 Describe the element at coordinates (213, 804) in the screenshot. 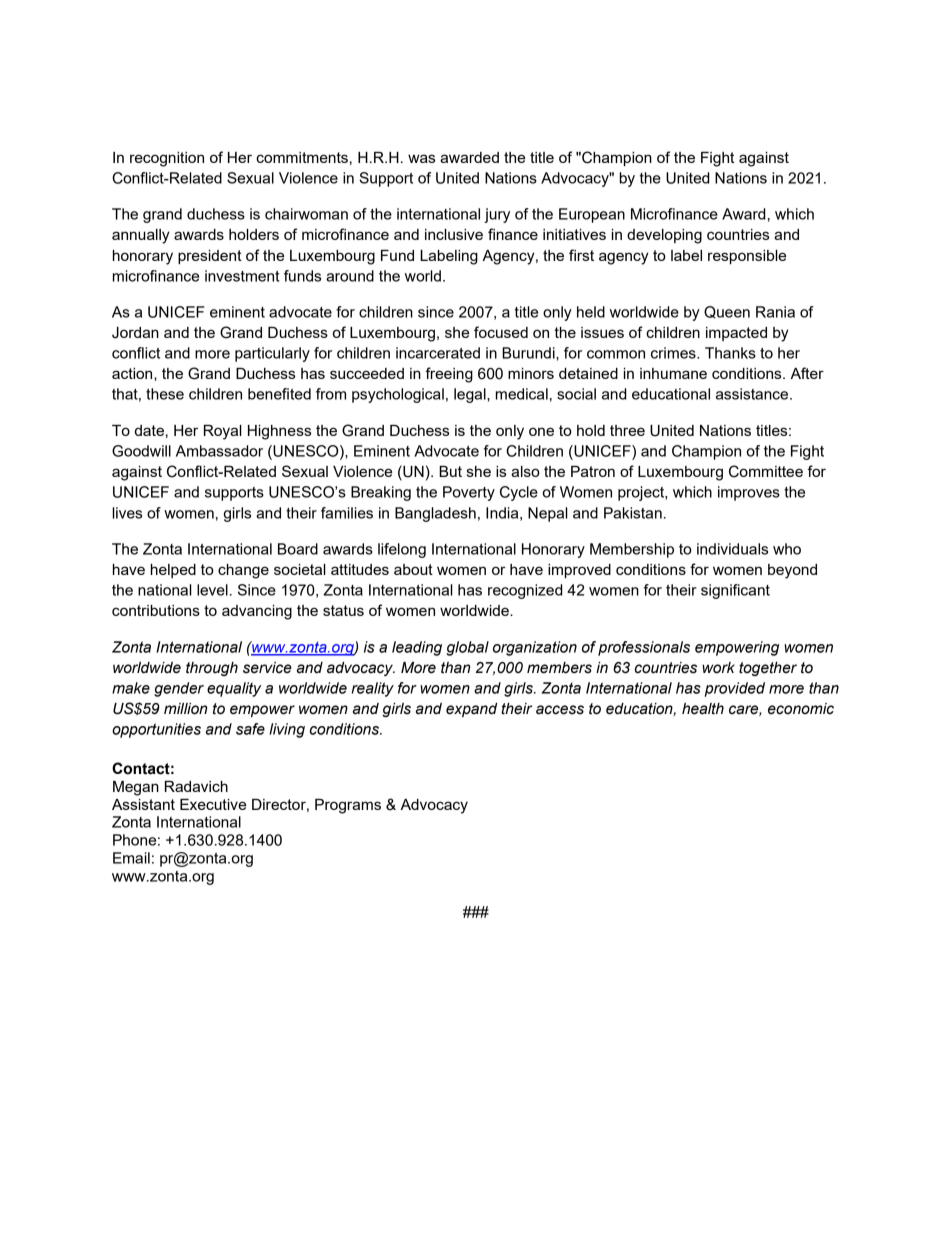

I see `Executive` at that location.
